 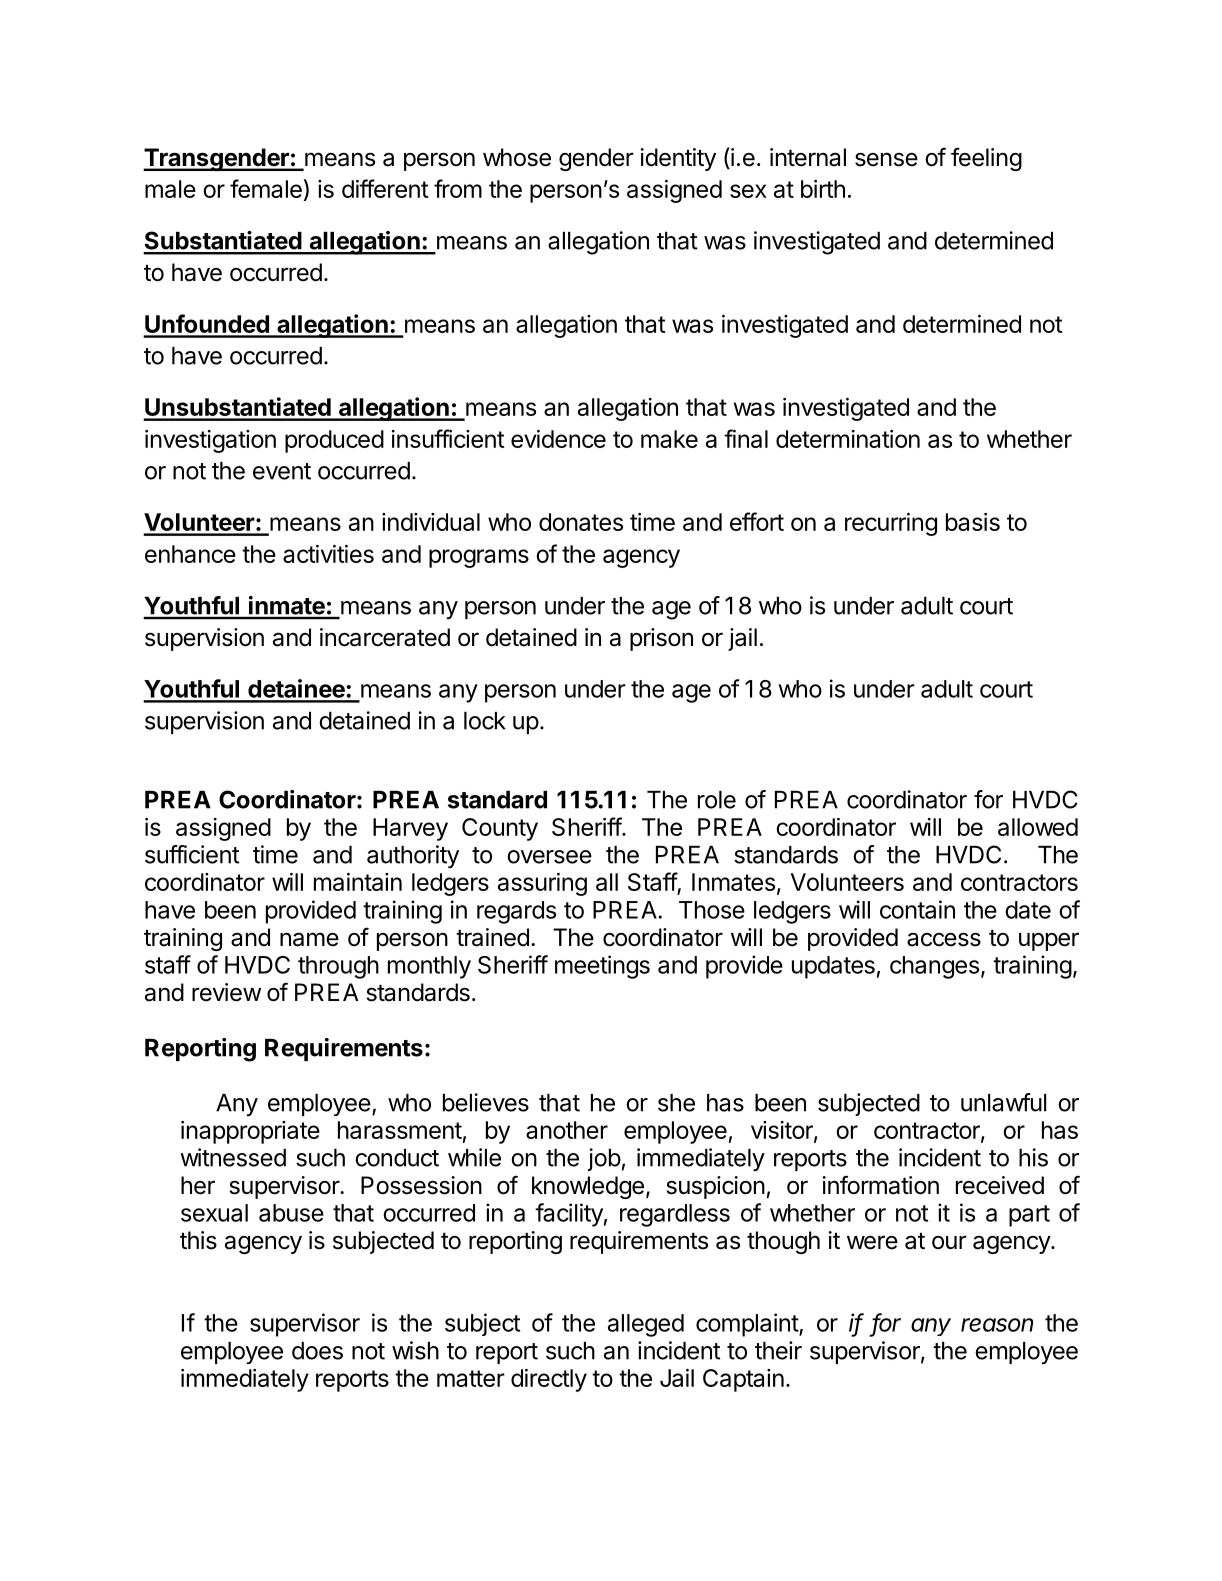 What do you see at coordinates (602, 967) in the document?
I see `meetings` at bounding box center [602, 967].
